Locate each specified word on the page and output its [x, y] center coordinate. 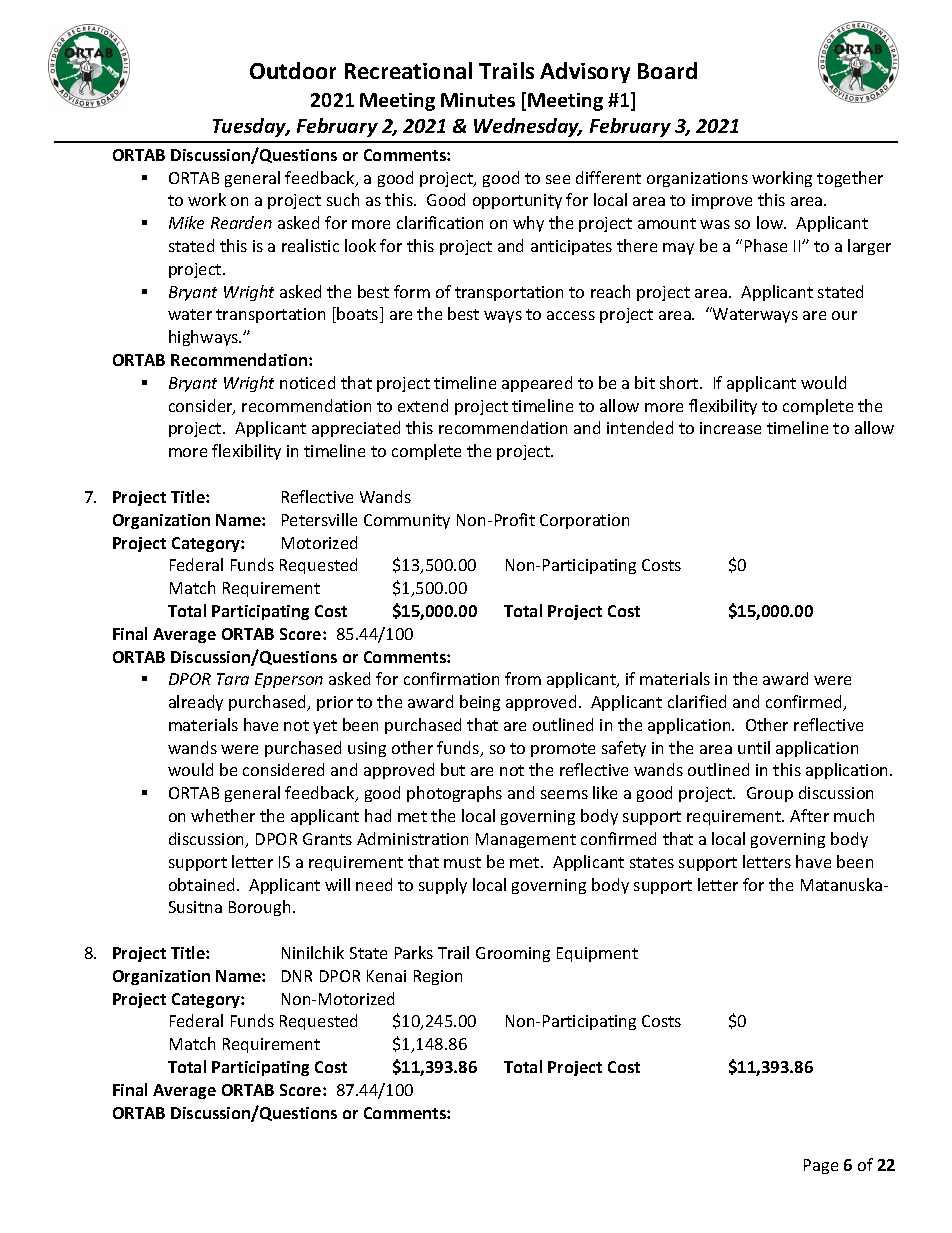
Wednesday [528, 127]
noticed [307, 382]
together [850, 179]
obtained [201, 884]
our [844, 315]
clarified [697, 701]
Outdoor [293, 70]
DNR [297, 976]
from [523, 678]
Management [526, 840]
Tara [233, 679]
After [809, 815]
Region [438, 977]
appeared [537, 384]
